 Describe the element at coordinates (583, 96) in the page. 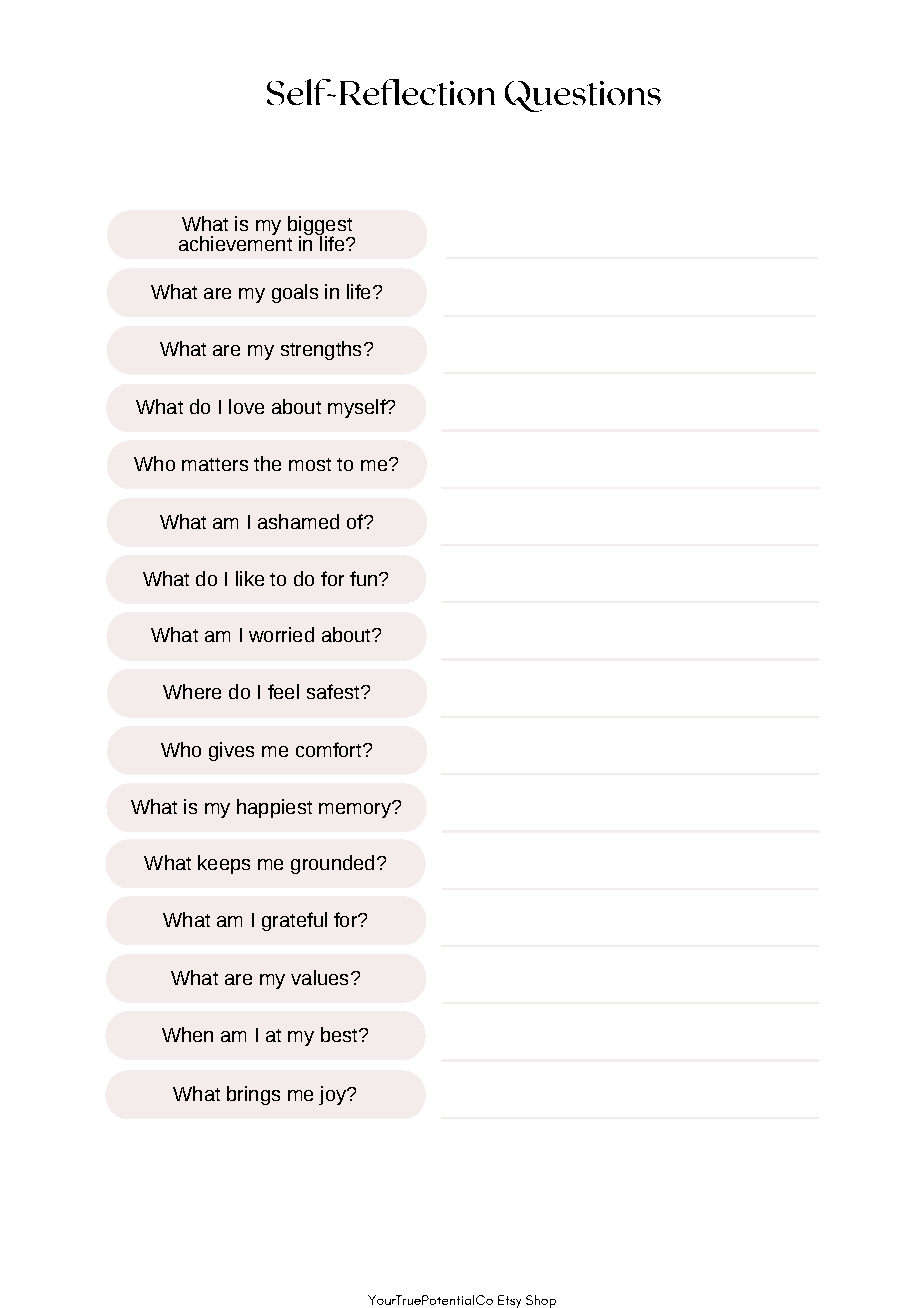

I see `Questions` at that location.
